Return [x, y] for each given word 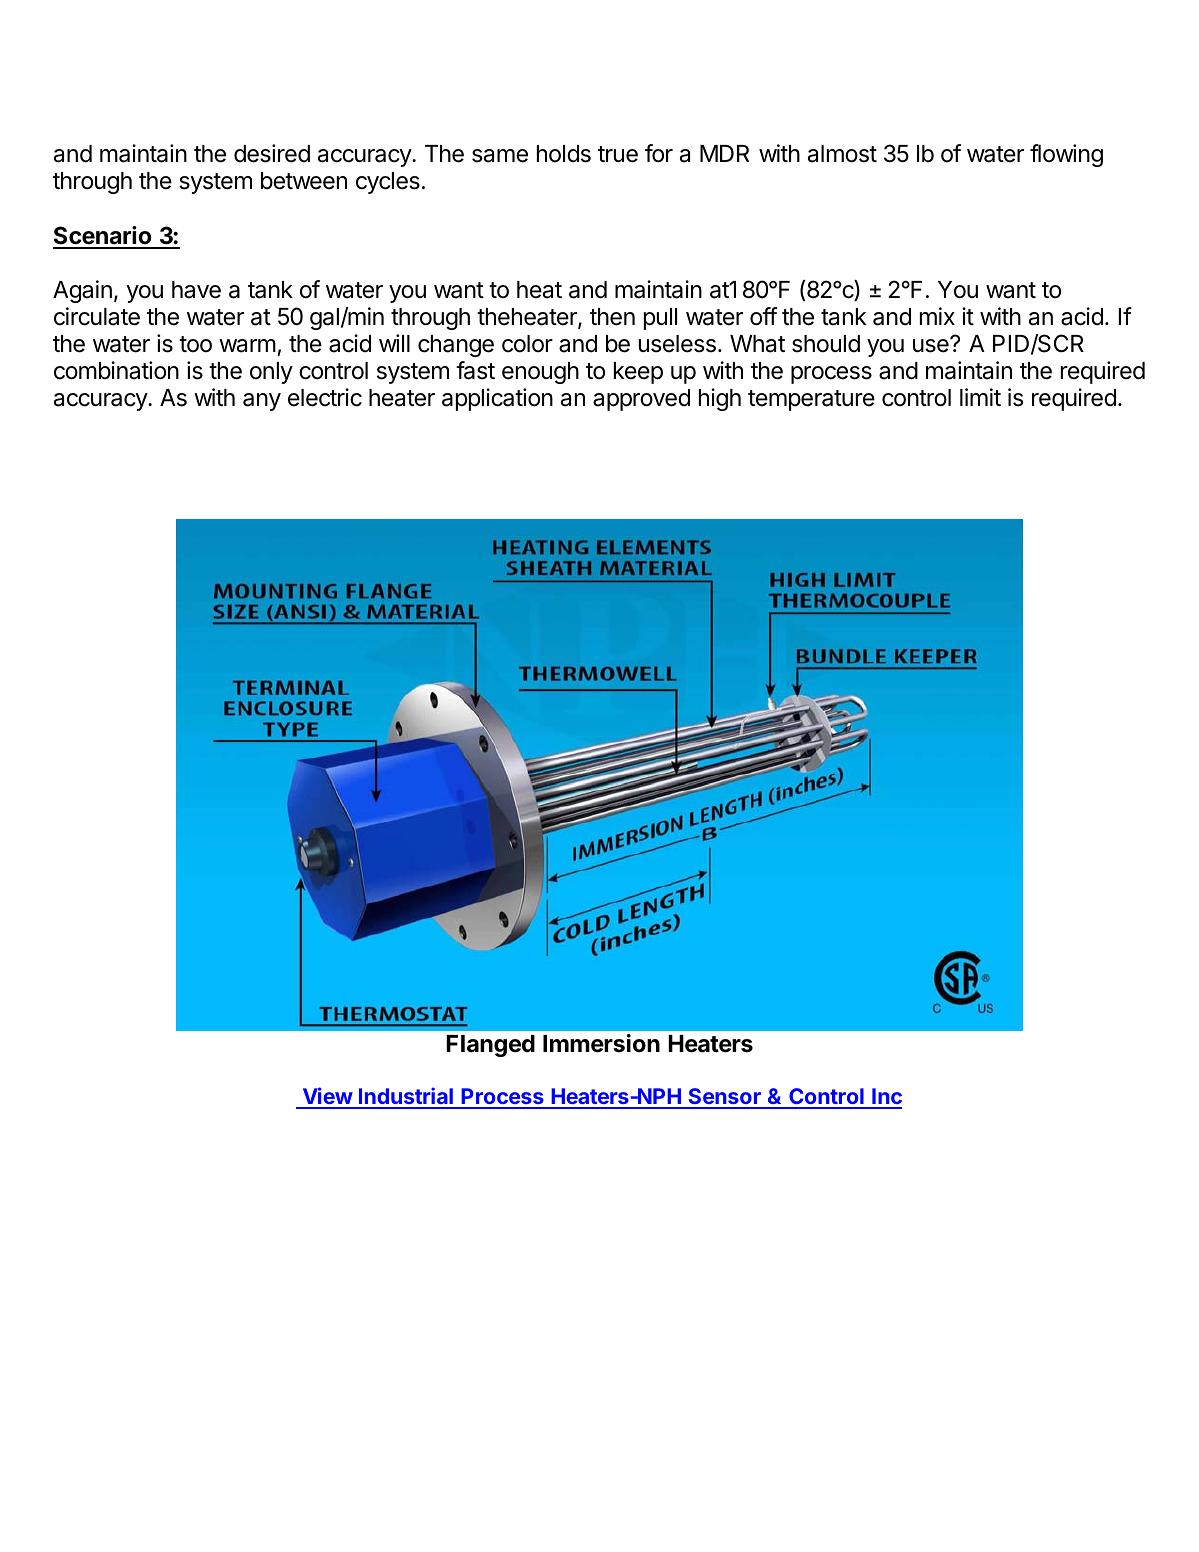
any [262, 402]
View [327, 1097]
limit [980, 397]
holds [564, 154]
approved [641, 400]
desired [272, 153]
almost [842, 154]
